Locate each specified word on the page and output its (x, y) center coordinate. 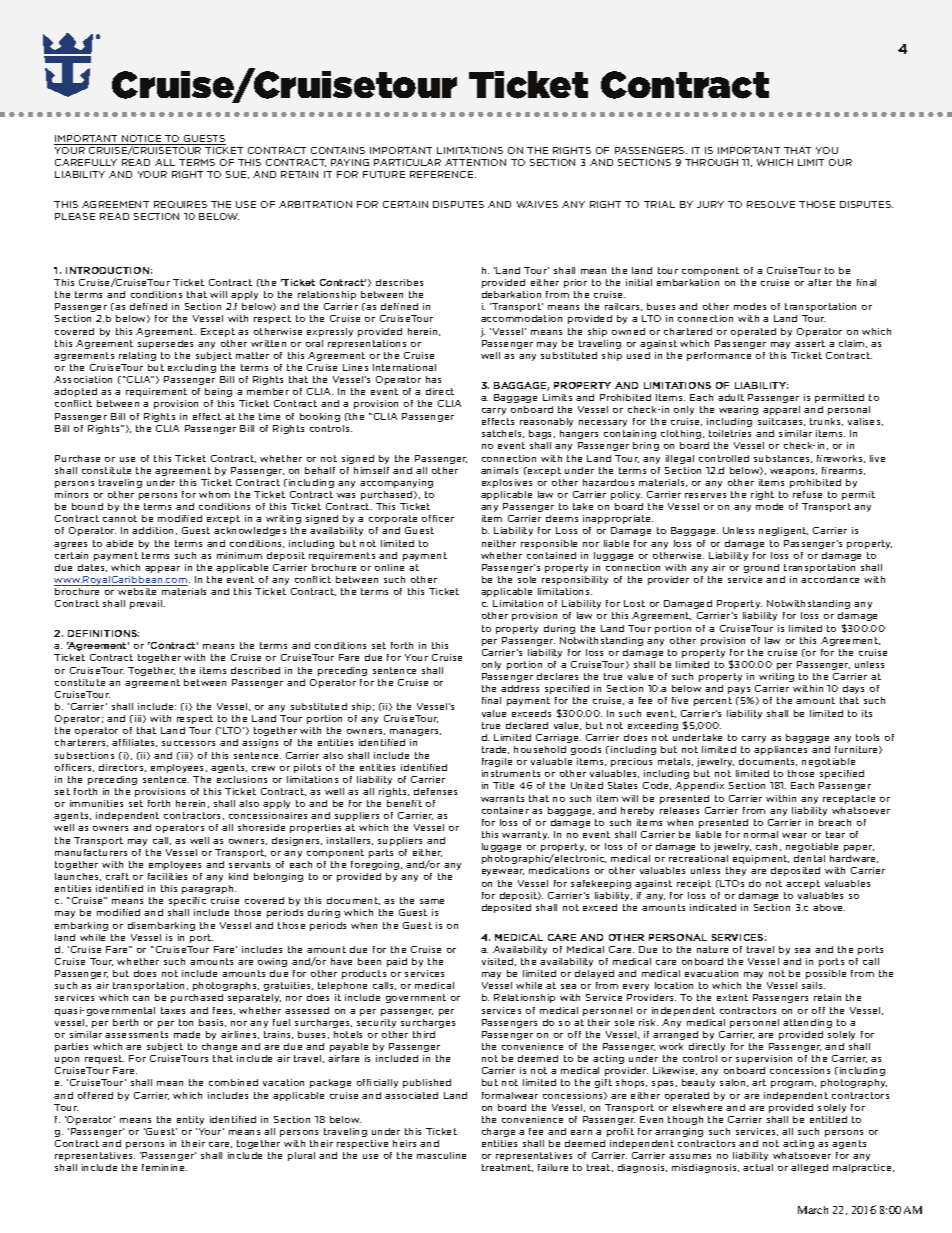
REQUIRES (180, 204)
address (520, 688)
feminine (164, 1167)
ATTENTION (475, 162)
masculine (441, 1155)
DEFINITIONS (103, 633)
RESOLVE (771, 204)
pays (739, 690)
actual (758, 1167)
